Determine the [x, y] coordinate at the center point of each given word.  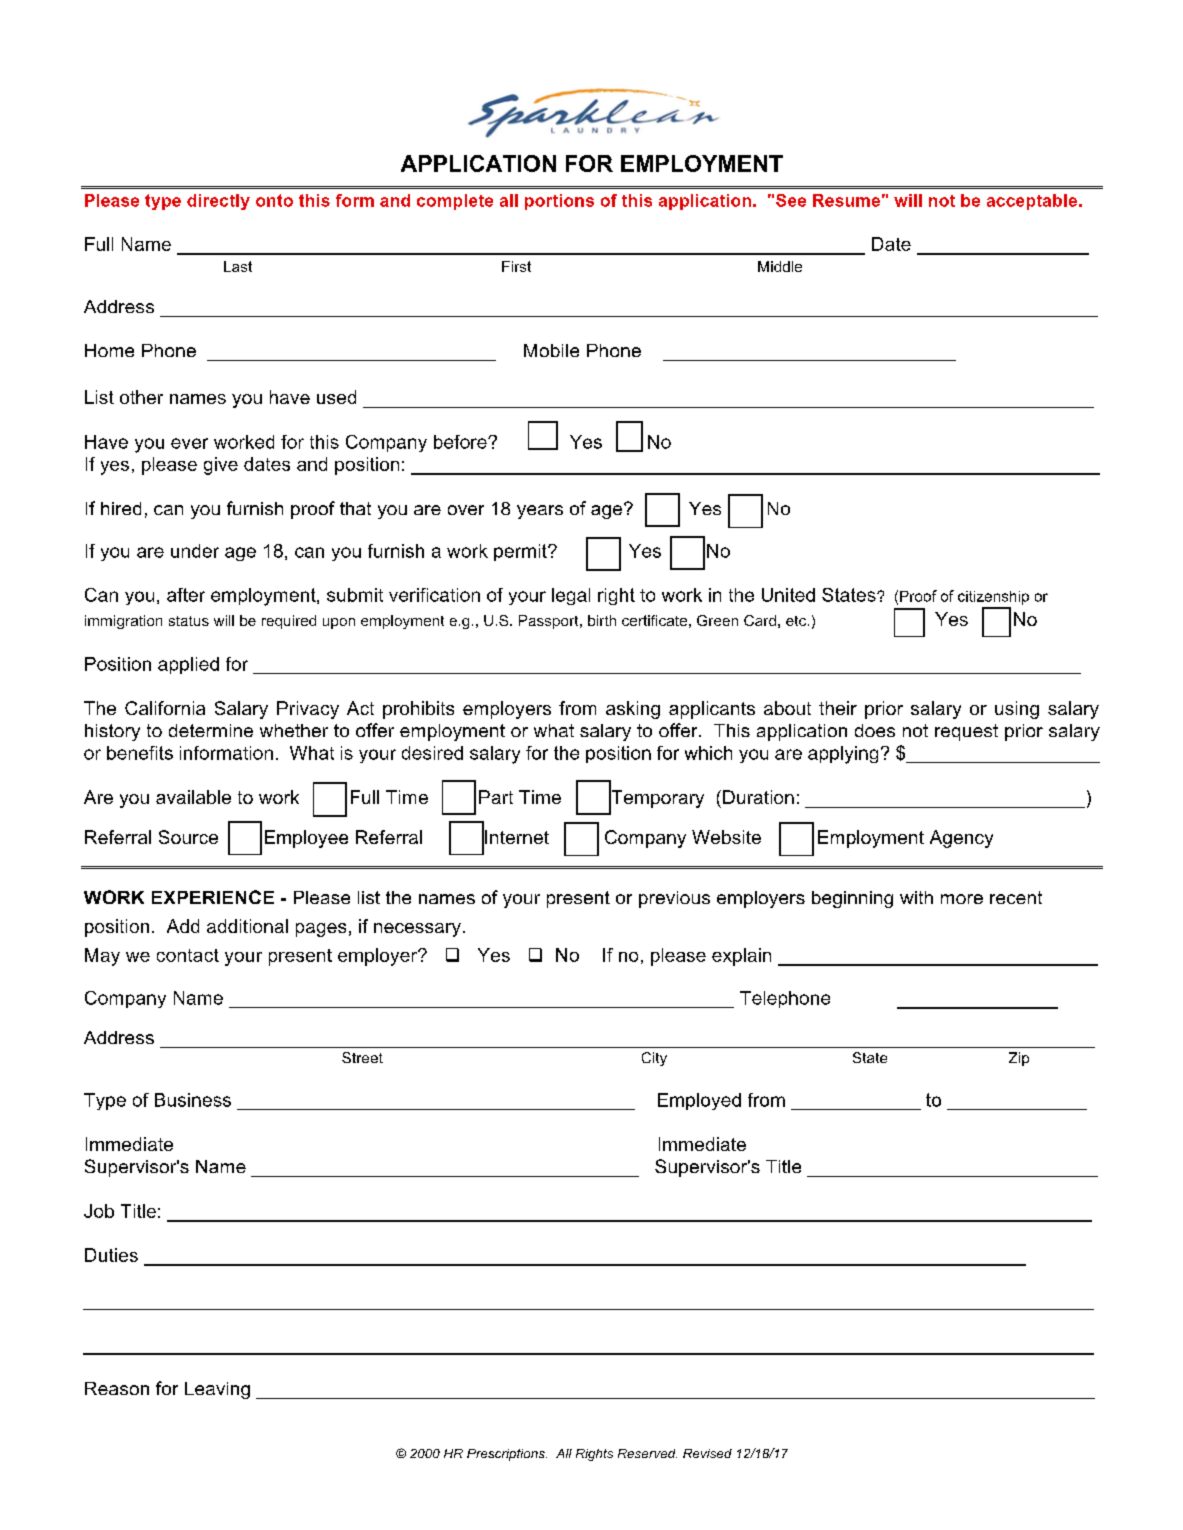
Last [238, 266]
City [654, 1059]
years [540, 512]
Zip [1019, 1059]
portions [559, 202]
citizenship [993, 598]
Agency [961, 839]
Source [188, 837]
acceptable [1032, 202]
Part [496, 797]
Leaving [217, 1390]
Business [193, 1100]
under [195, 551]
